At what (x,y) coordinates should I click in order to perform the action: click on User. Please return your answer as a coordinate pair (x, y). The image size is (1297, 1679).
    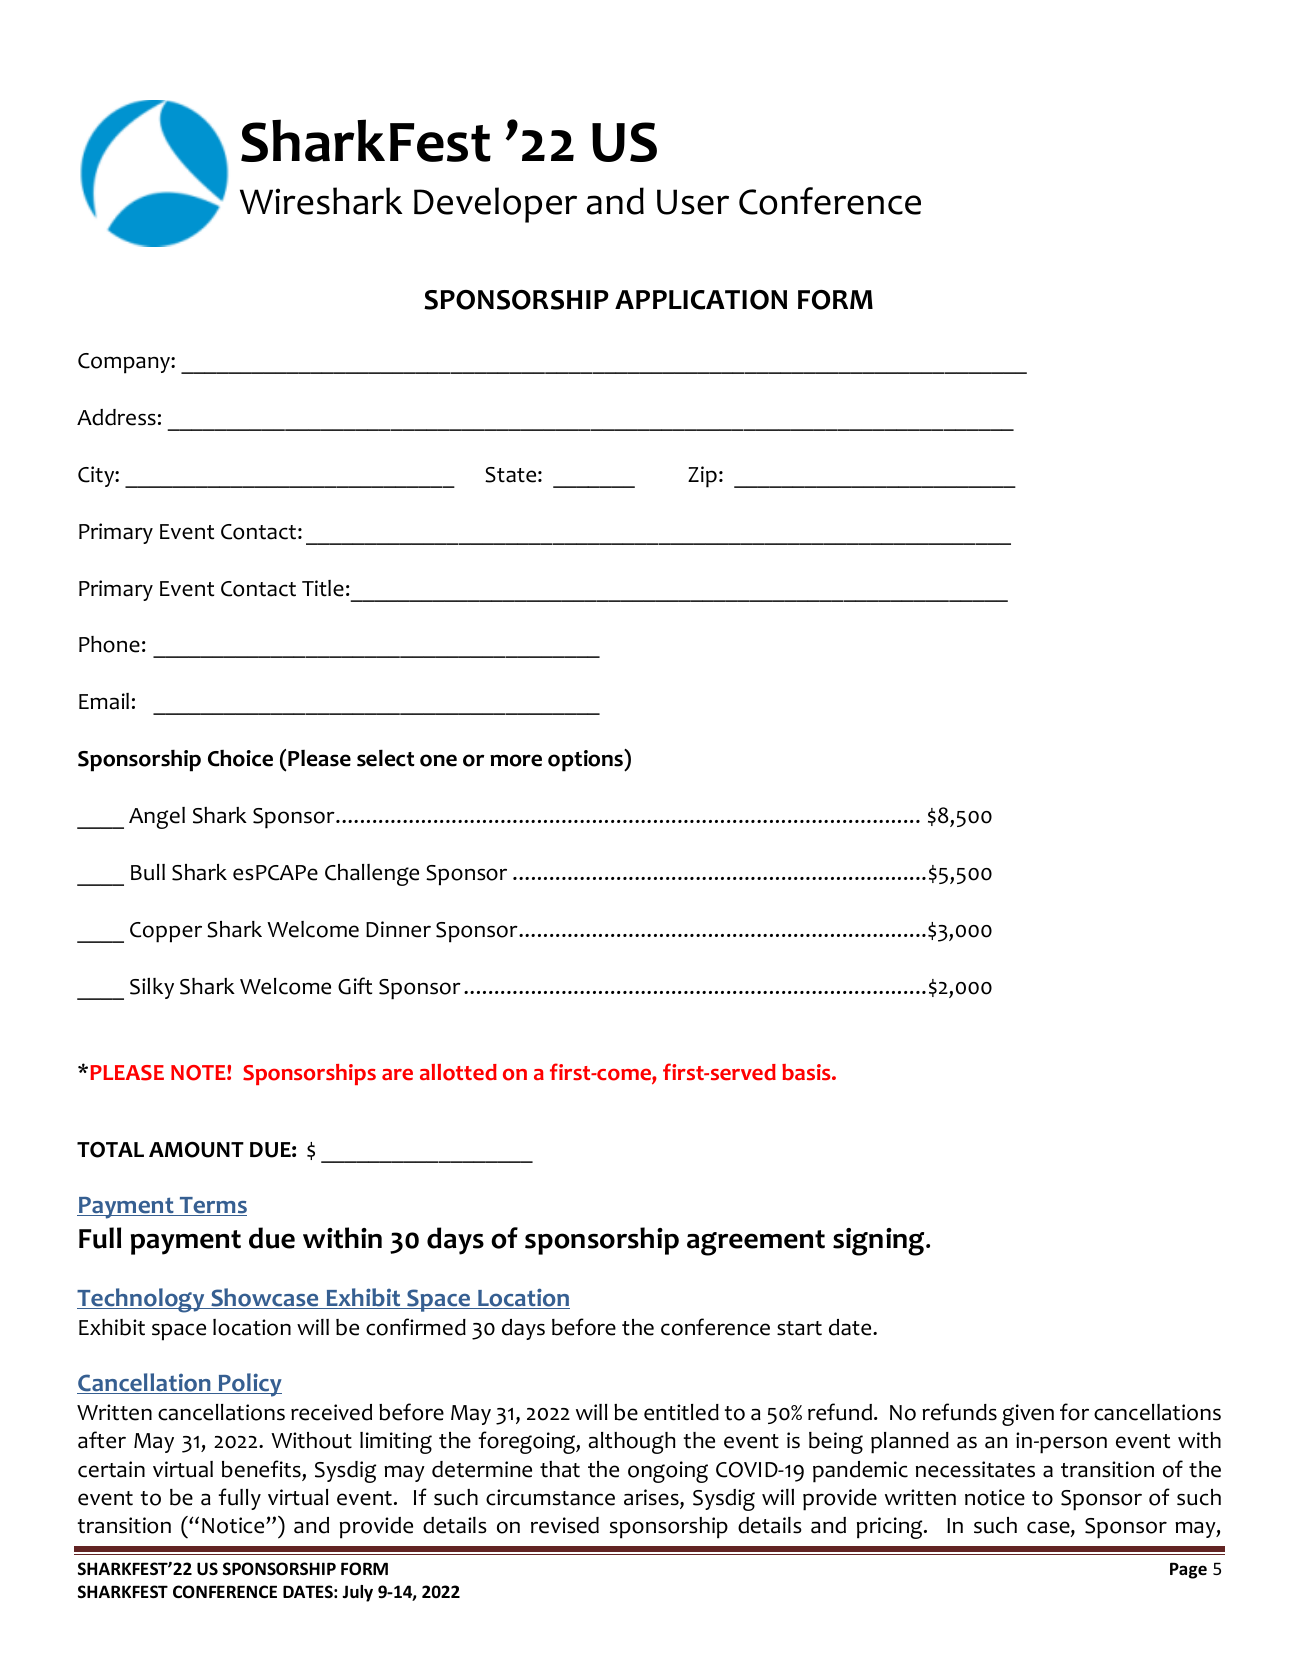
    Looking at the image, I should click on (693, 202).
